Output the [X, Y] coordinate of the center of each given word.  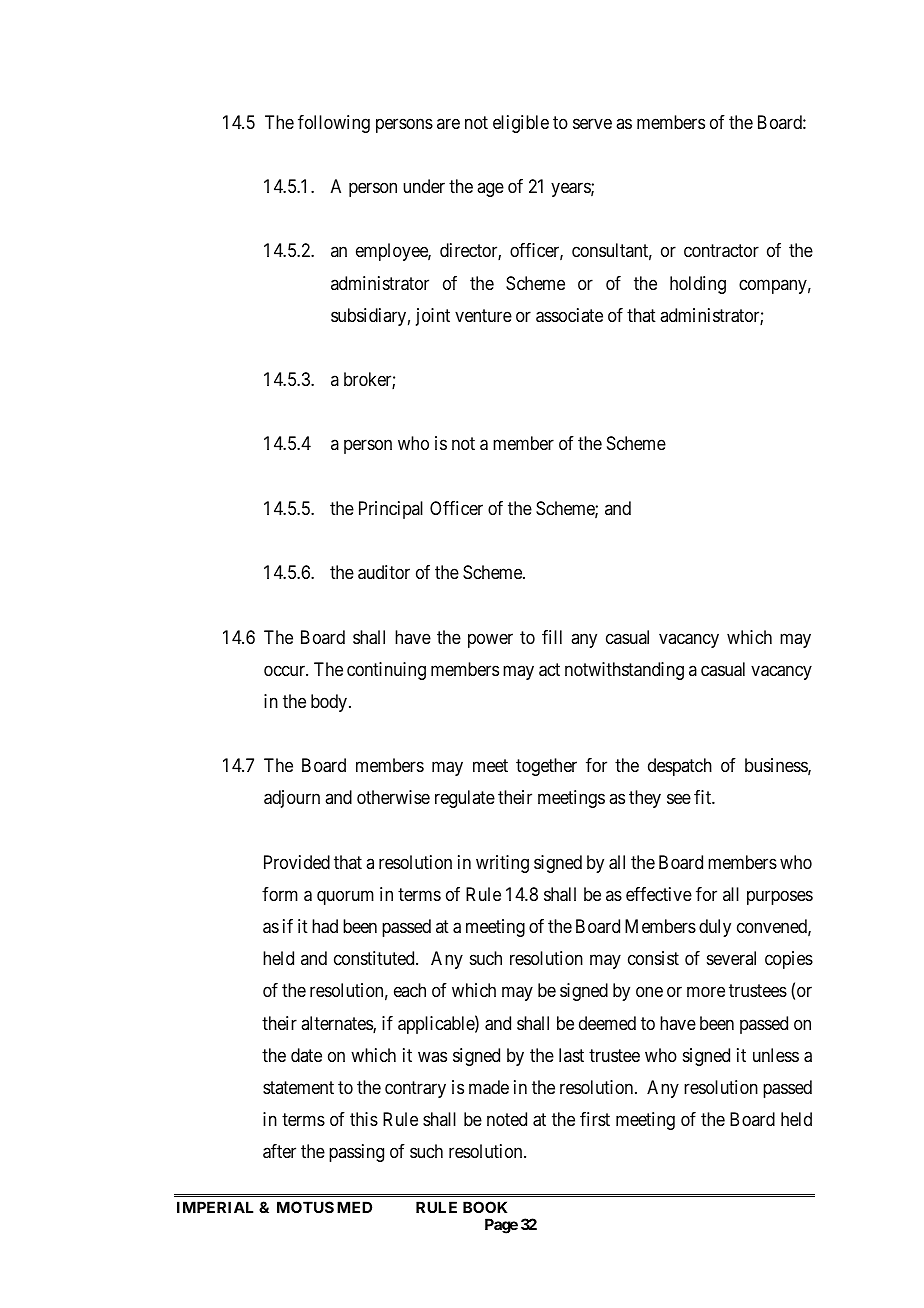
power [490, 640]
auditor [384, 572]
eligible [521, 124]
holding [698, 285]
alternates [337, 1024]
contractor [721, 251]
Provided [297, 862]
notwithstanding [624, 671]
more [706, 992]
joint [433, 317]
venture [483, 315]
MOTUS [305, 1207]
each [410, 990]
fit [703, 797]
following [334, 124]
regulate [465, 799]
